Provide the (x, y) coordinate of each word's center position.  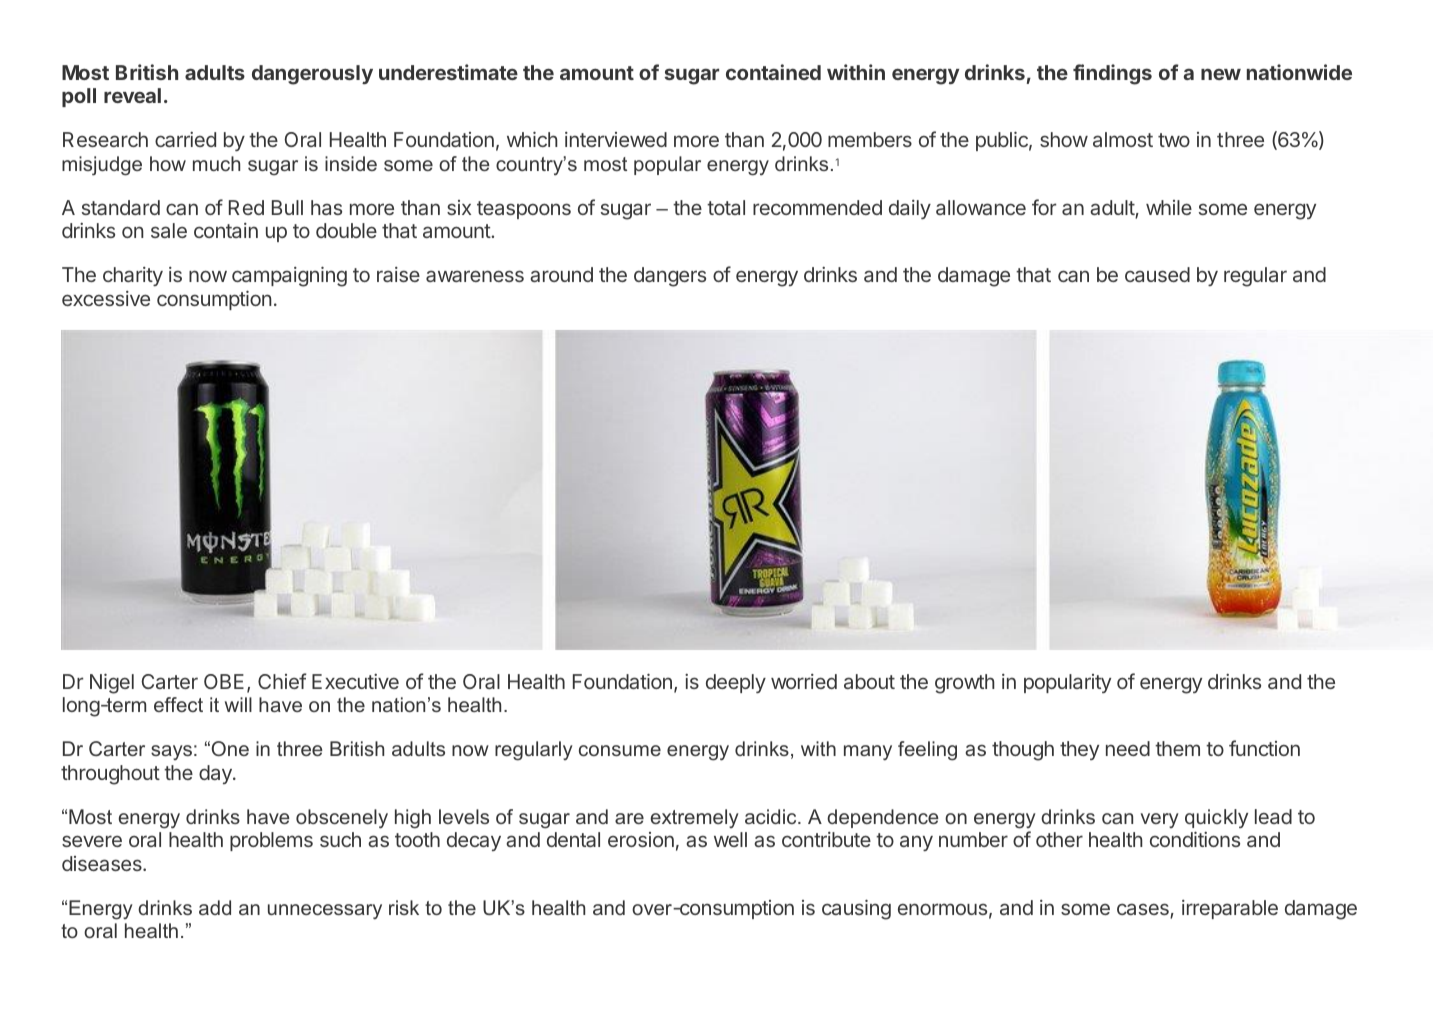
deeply (736, 683)
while (1169, 207)
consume (620, 750)
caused (1157, 274)
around (561, 274)
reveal (132, 95)
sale (169, 230)
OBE (224, 681)
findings (1112, 74)
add (215, 907)
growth (965, 684)
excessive (106, 298)
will (238, 704)
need (1128, 748)
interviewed (616, 139)
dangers (670, 277)
